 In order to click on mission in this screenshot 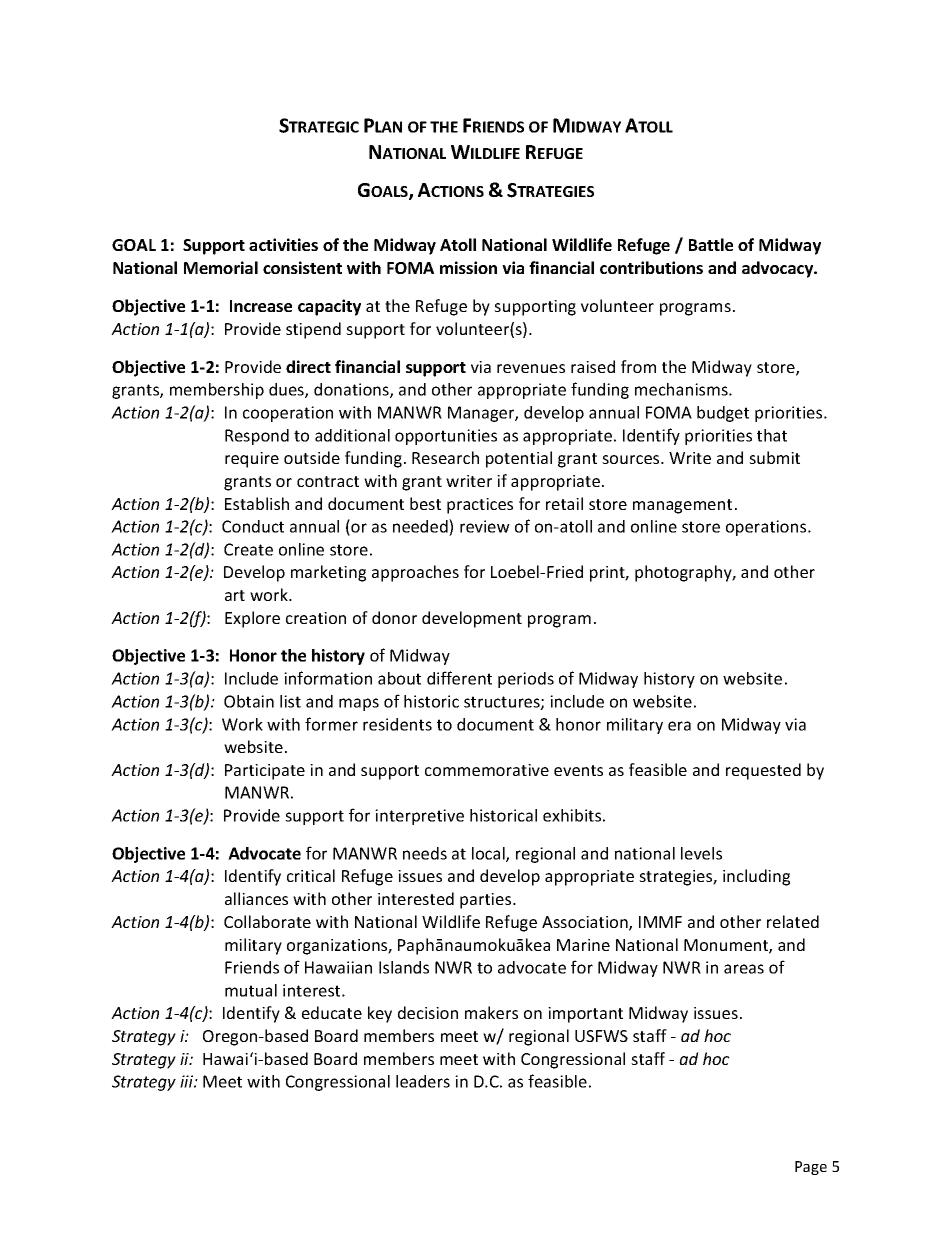, I will do `click(468, 267)`.
